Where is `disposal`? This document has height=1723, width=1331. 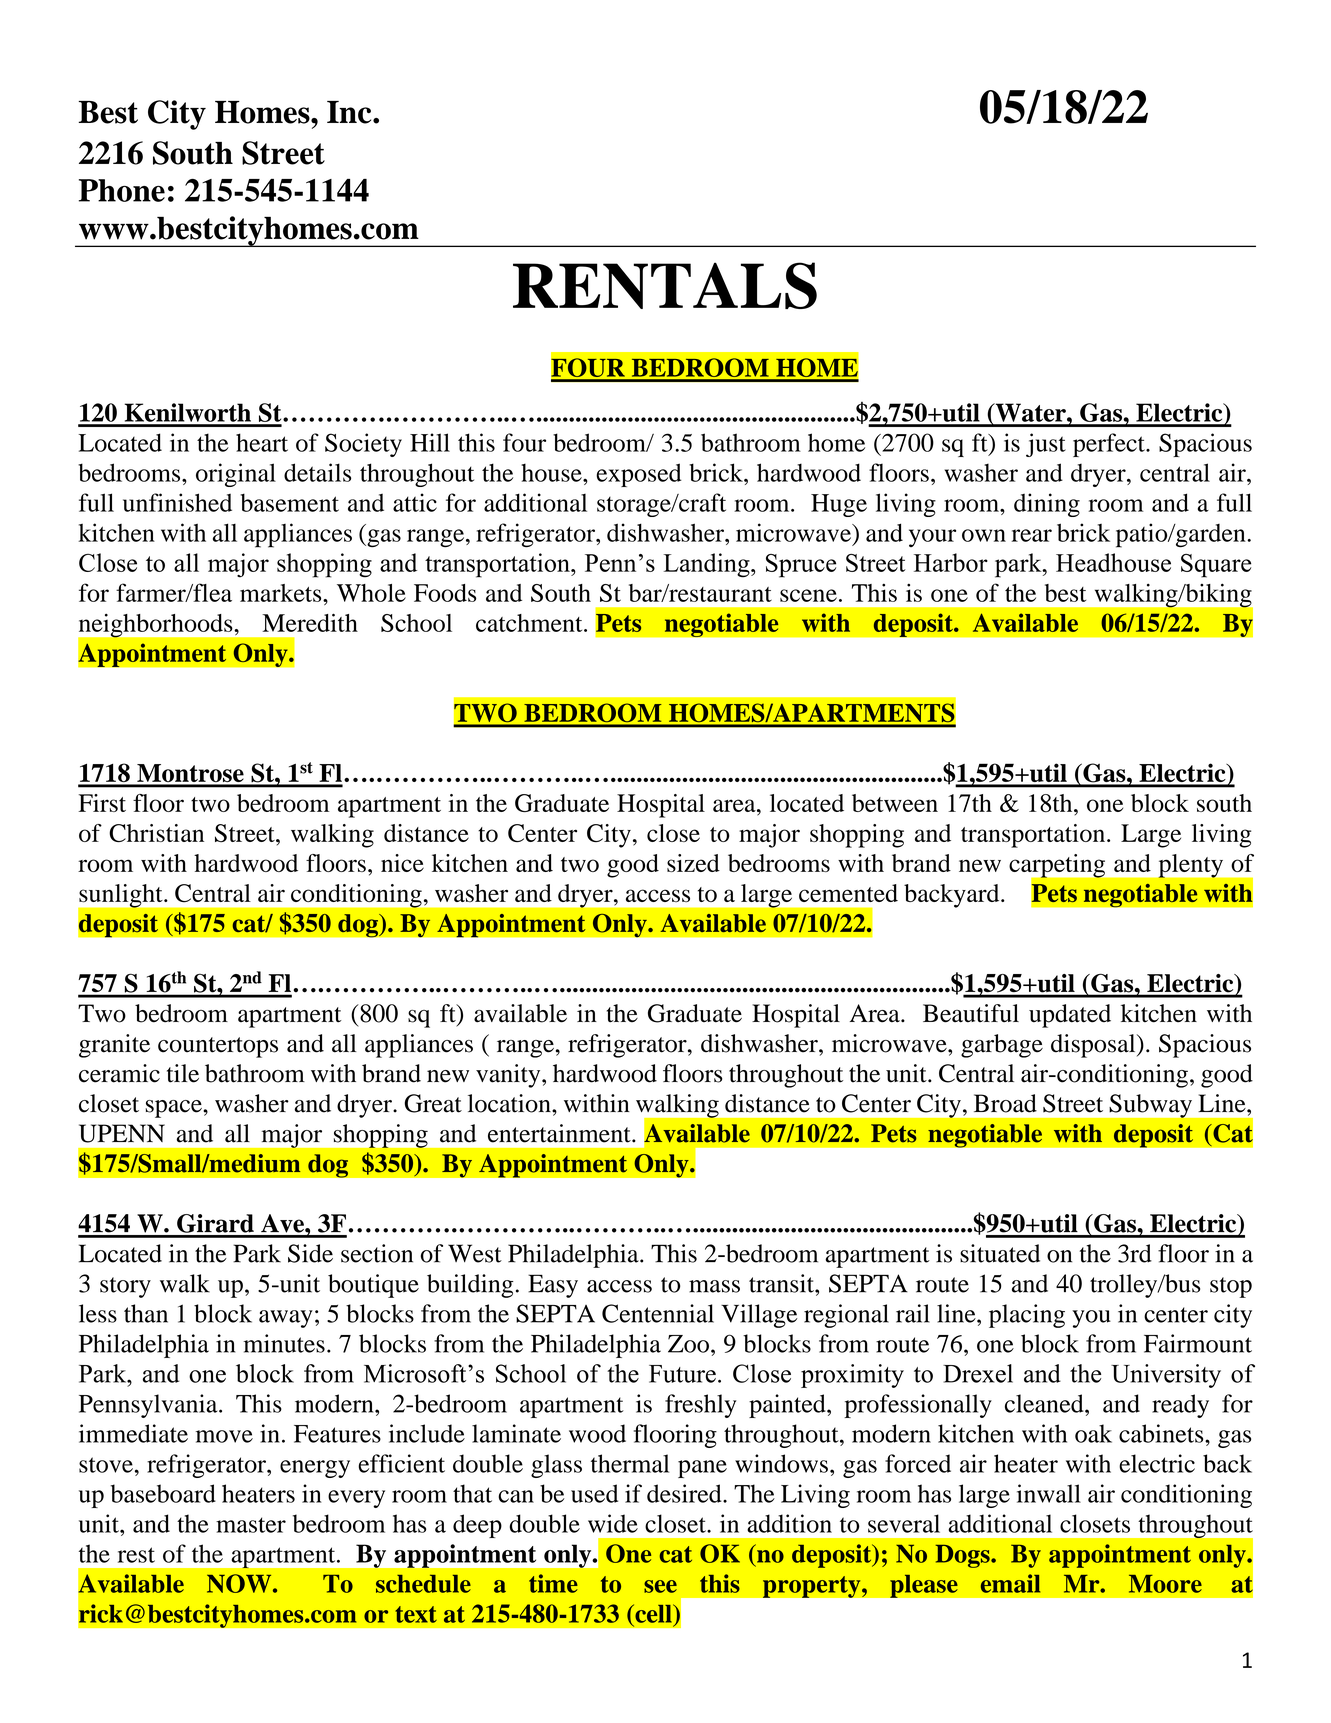 disposal is located at coordinates (1094, 1046).
